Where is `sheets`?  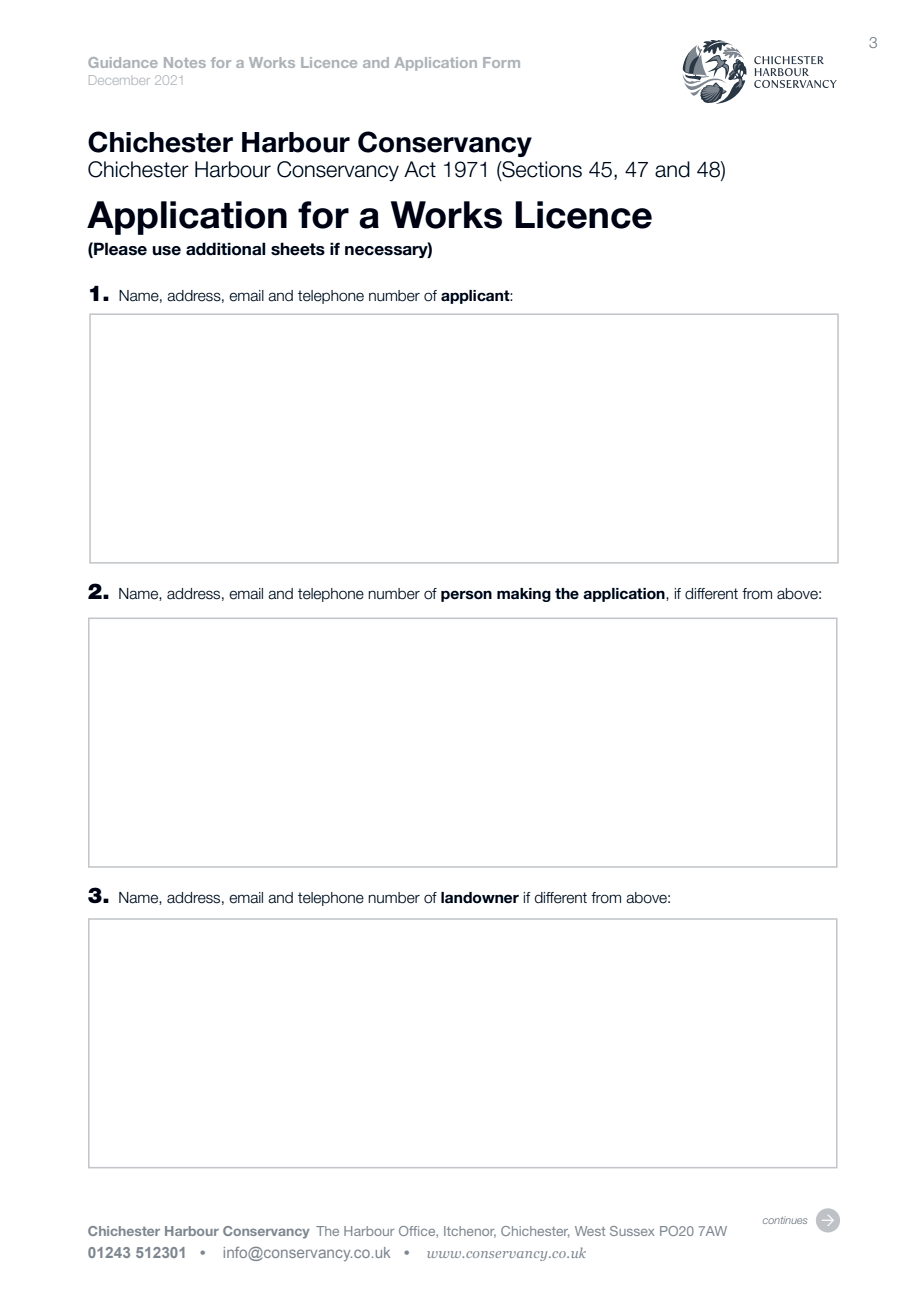
sheets is located at coordinates (298, 249).
